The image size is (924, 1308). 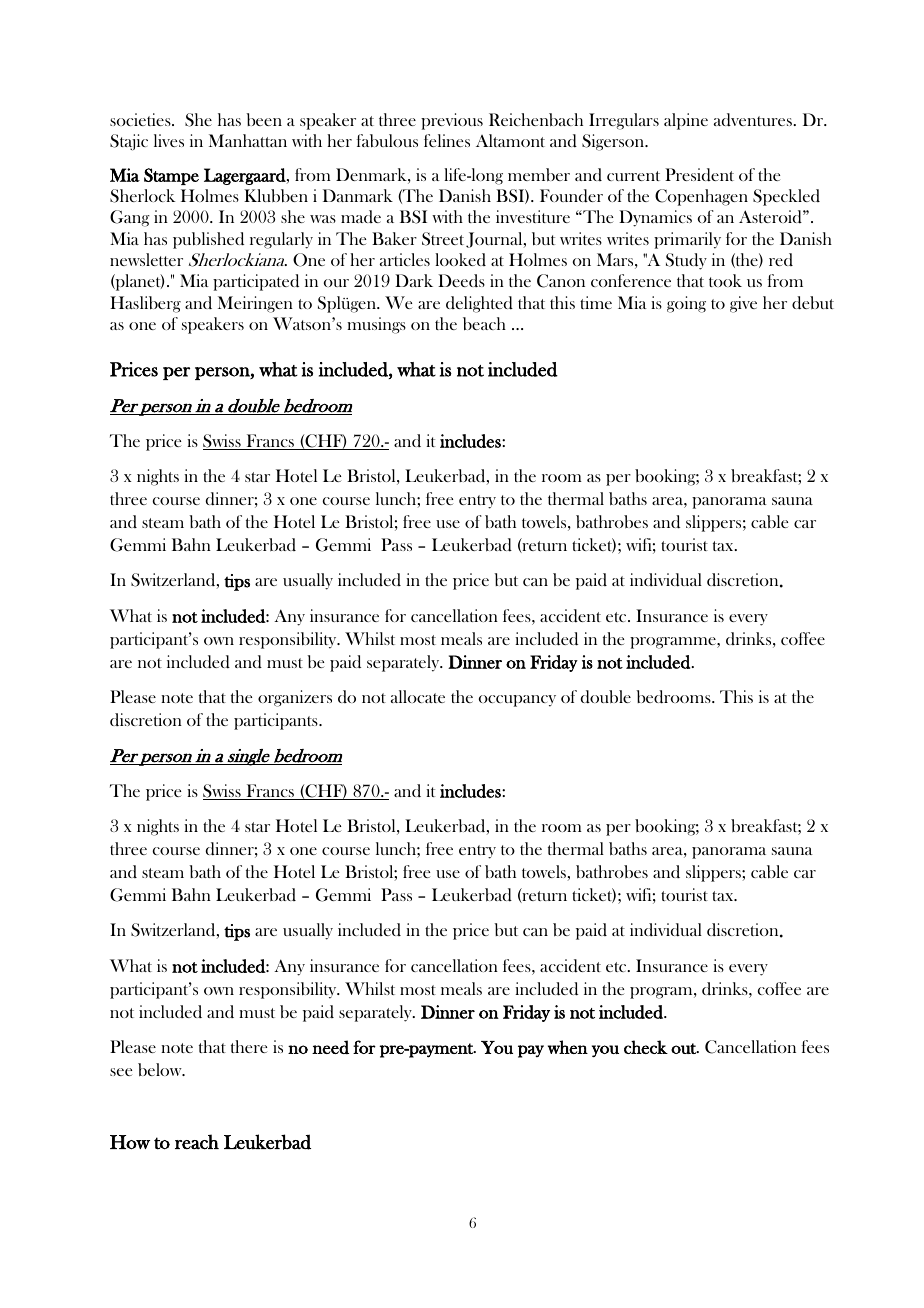 I want to click on when, so click(x=568, y=1047).
